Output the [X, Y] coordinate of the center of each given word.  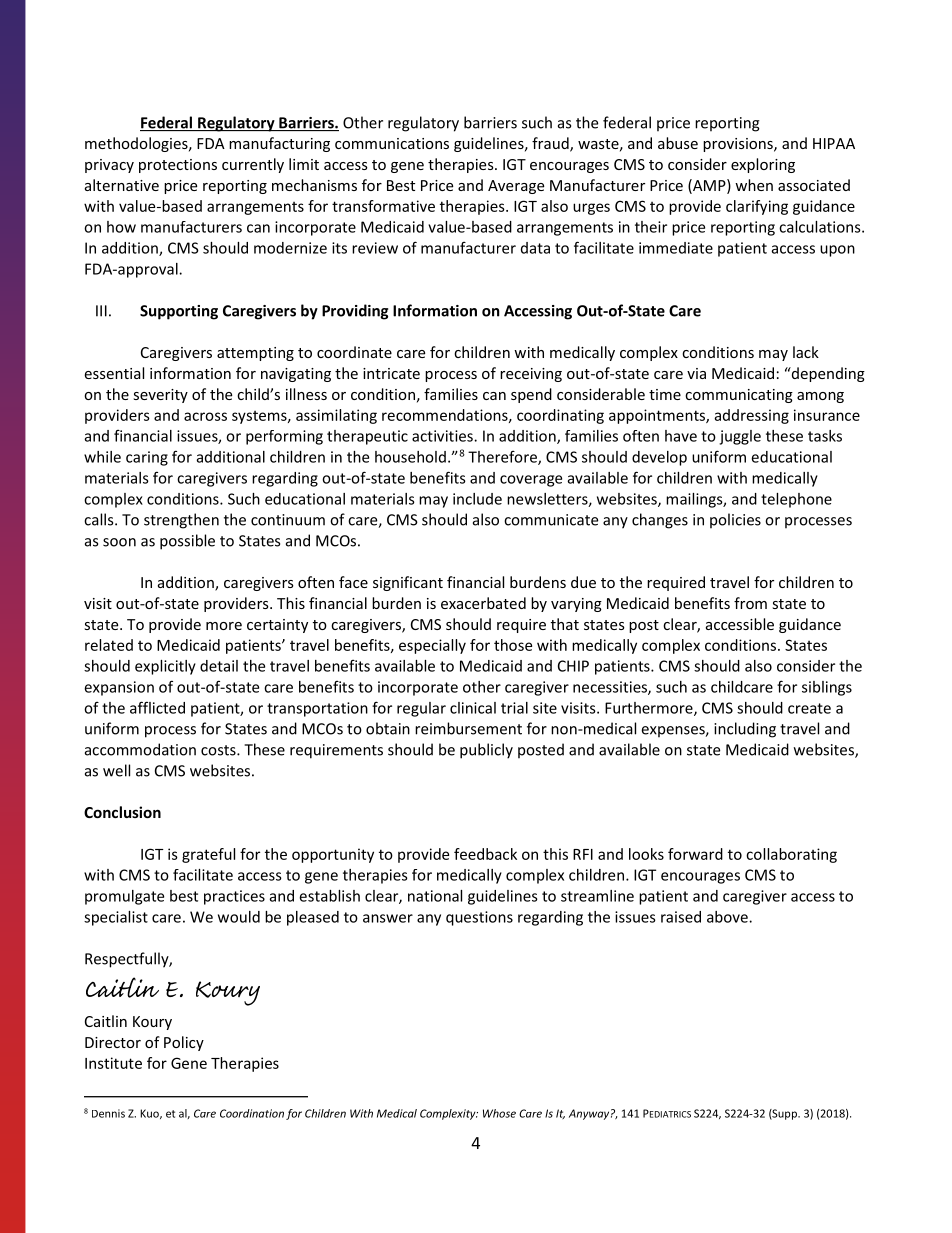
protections [178, 166]
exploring [763, 165]
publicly [486, 751]
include [477, 499]
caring [147, 458]
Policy [184, 1043]
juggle [740, 437]
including [745, 730]
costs [219, 750]
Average [516, 187]
